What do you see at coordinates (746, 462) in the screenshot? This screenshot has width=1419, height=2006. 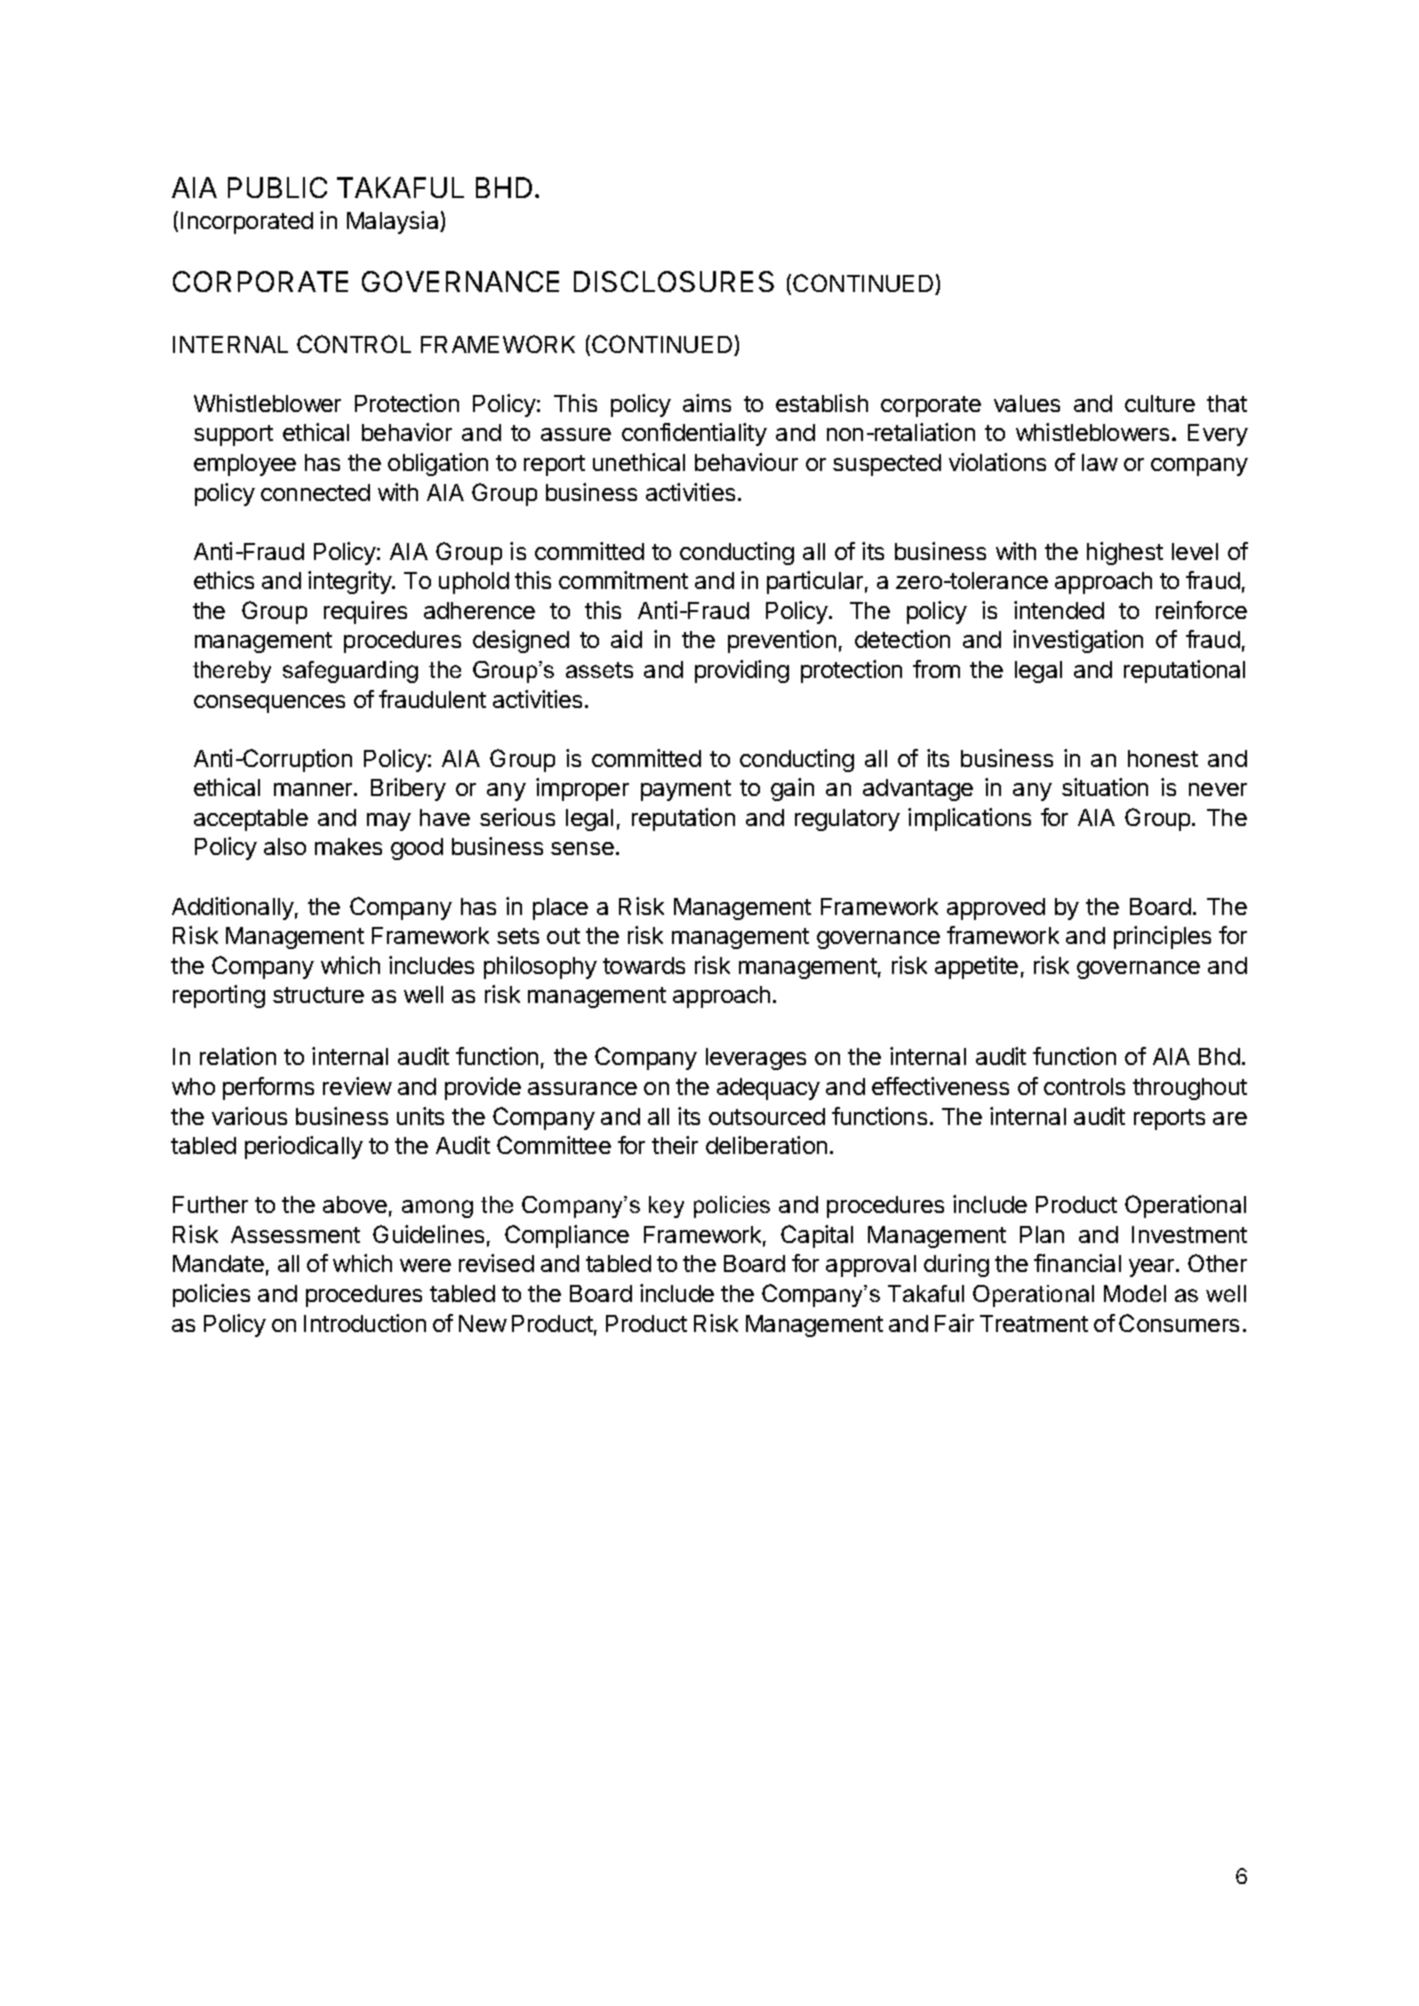 I see `behaviour` at bounding box center [746, 462].
